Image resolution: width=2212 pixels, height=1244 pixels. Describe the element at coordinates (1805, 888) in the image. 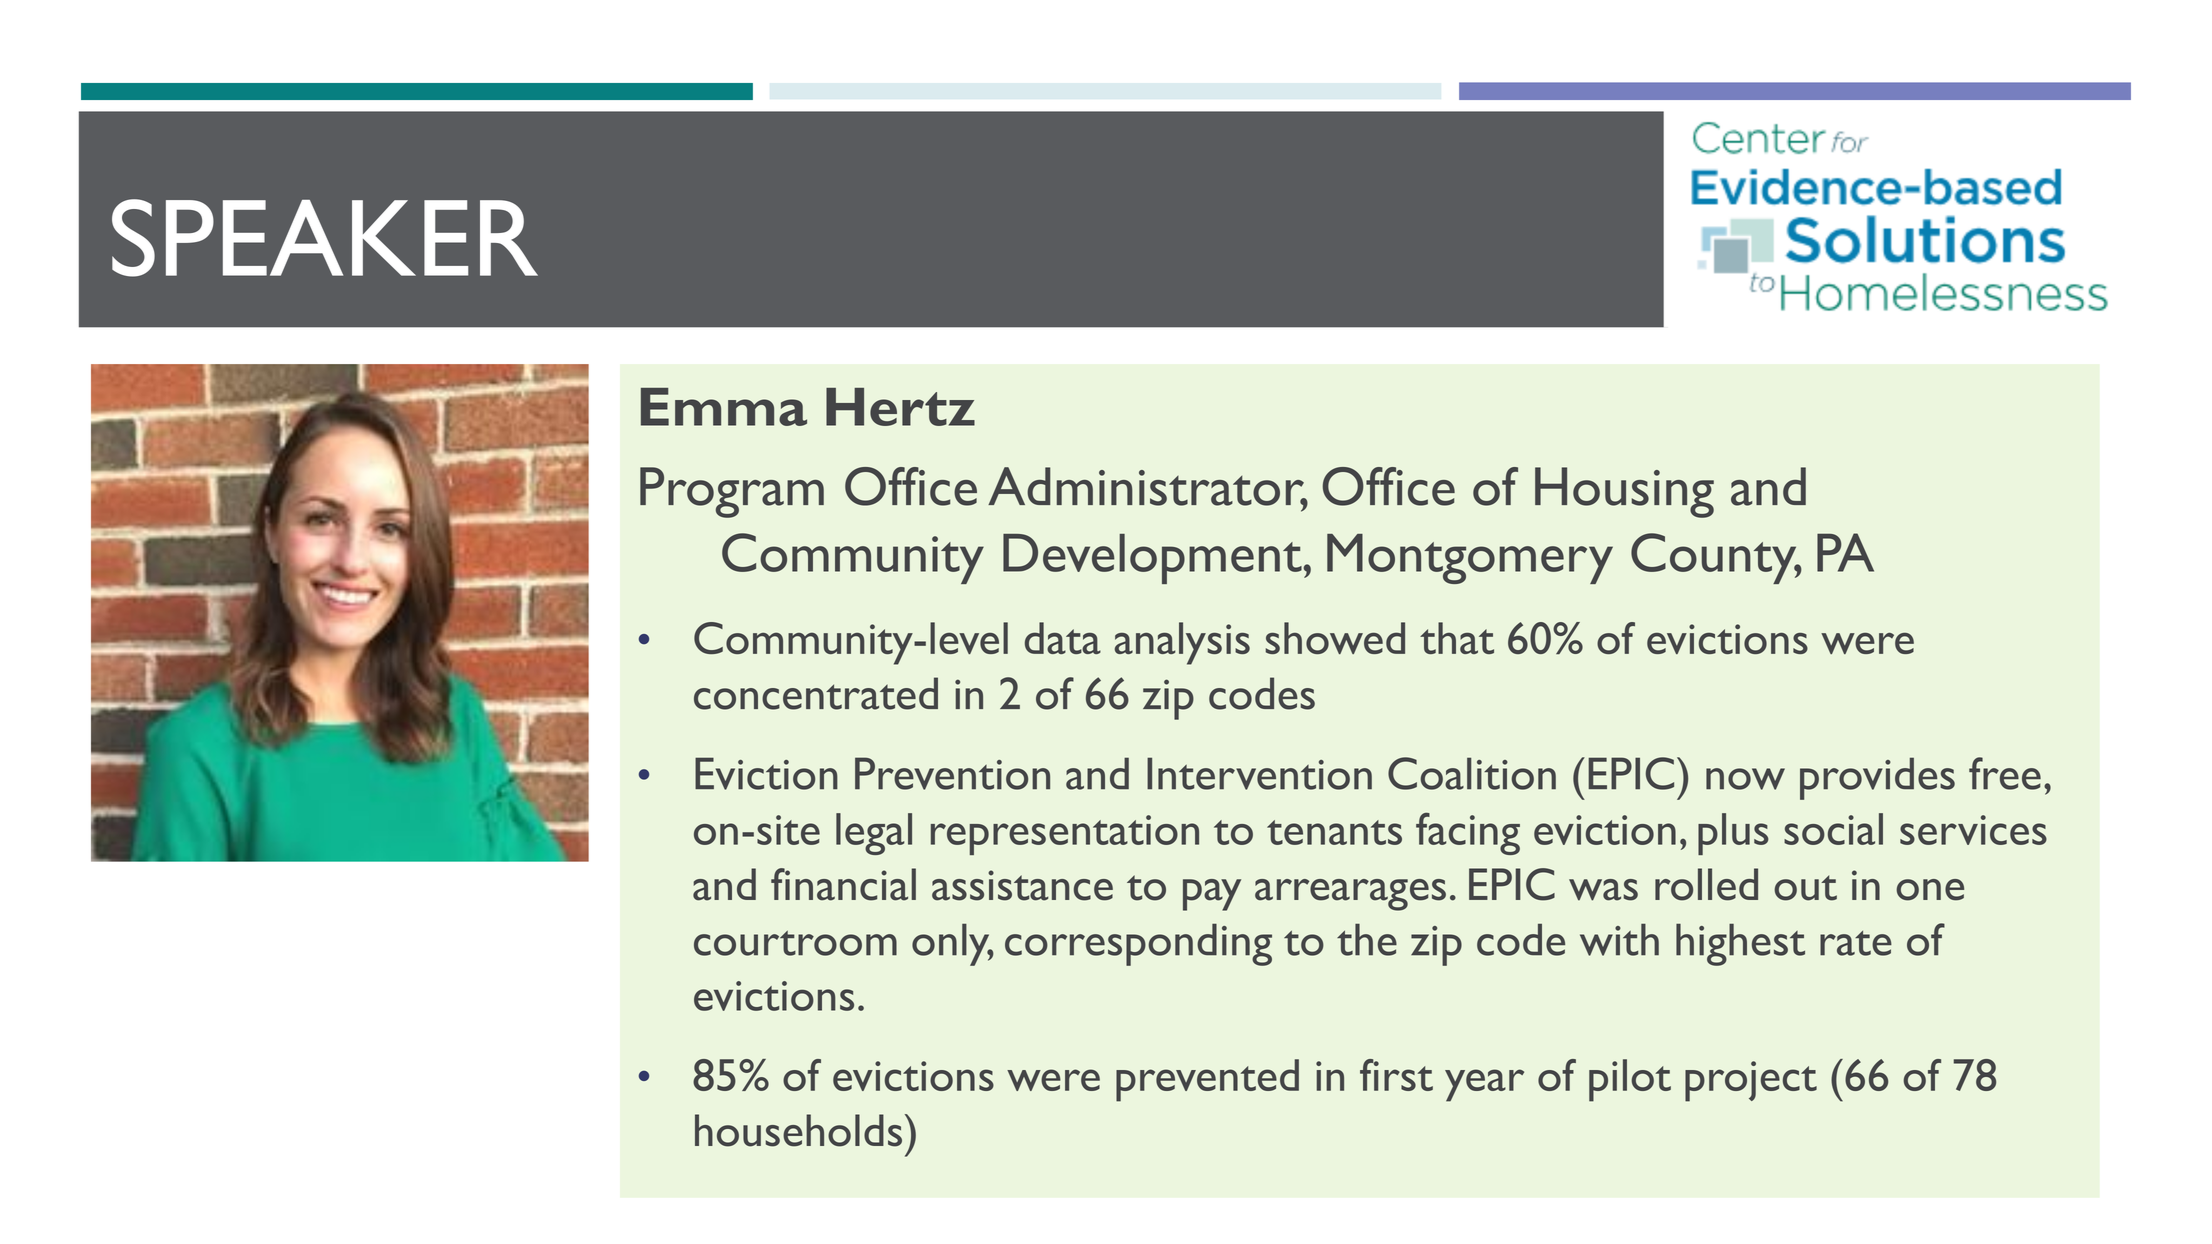

I see `out` at that location.
